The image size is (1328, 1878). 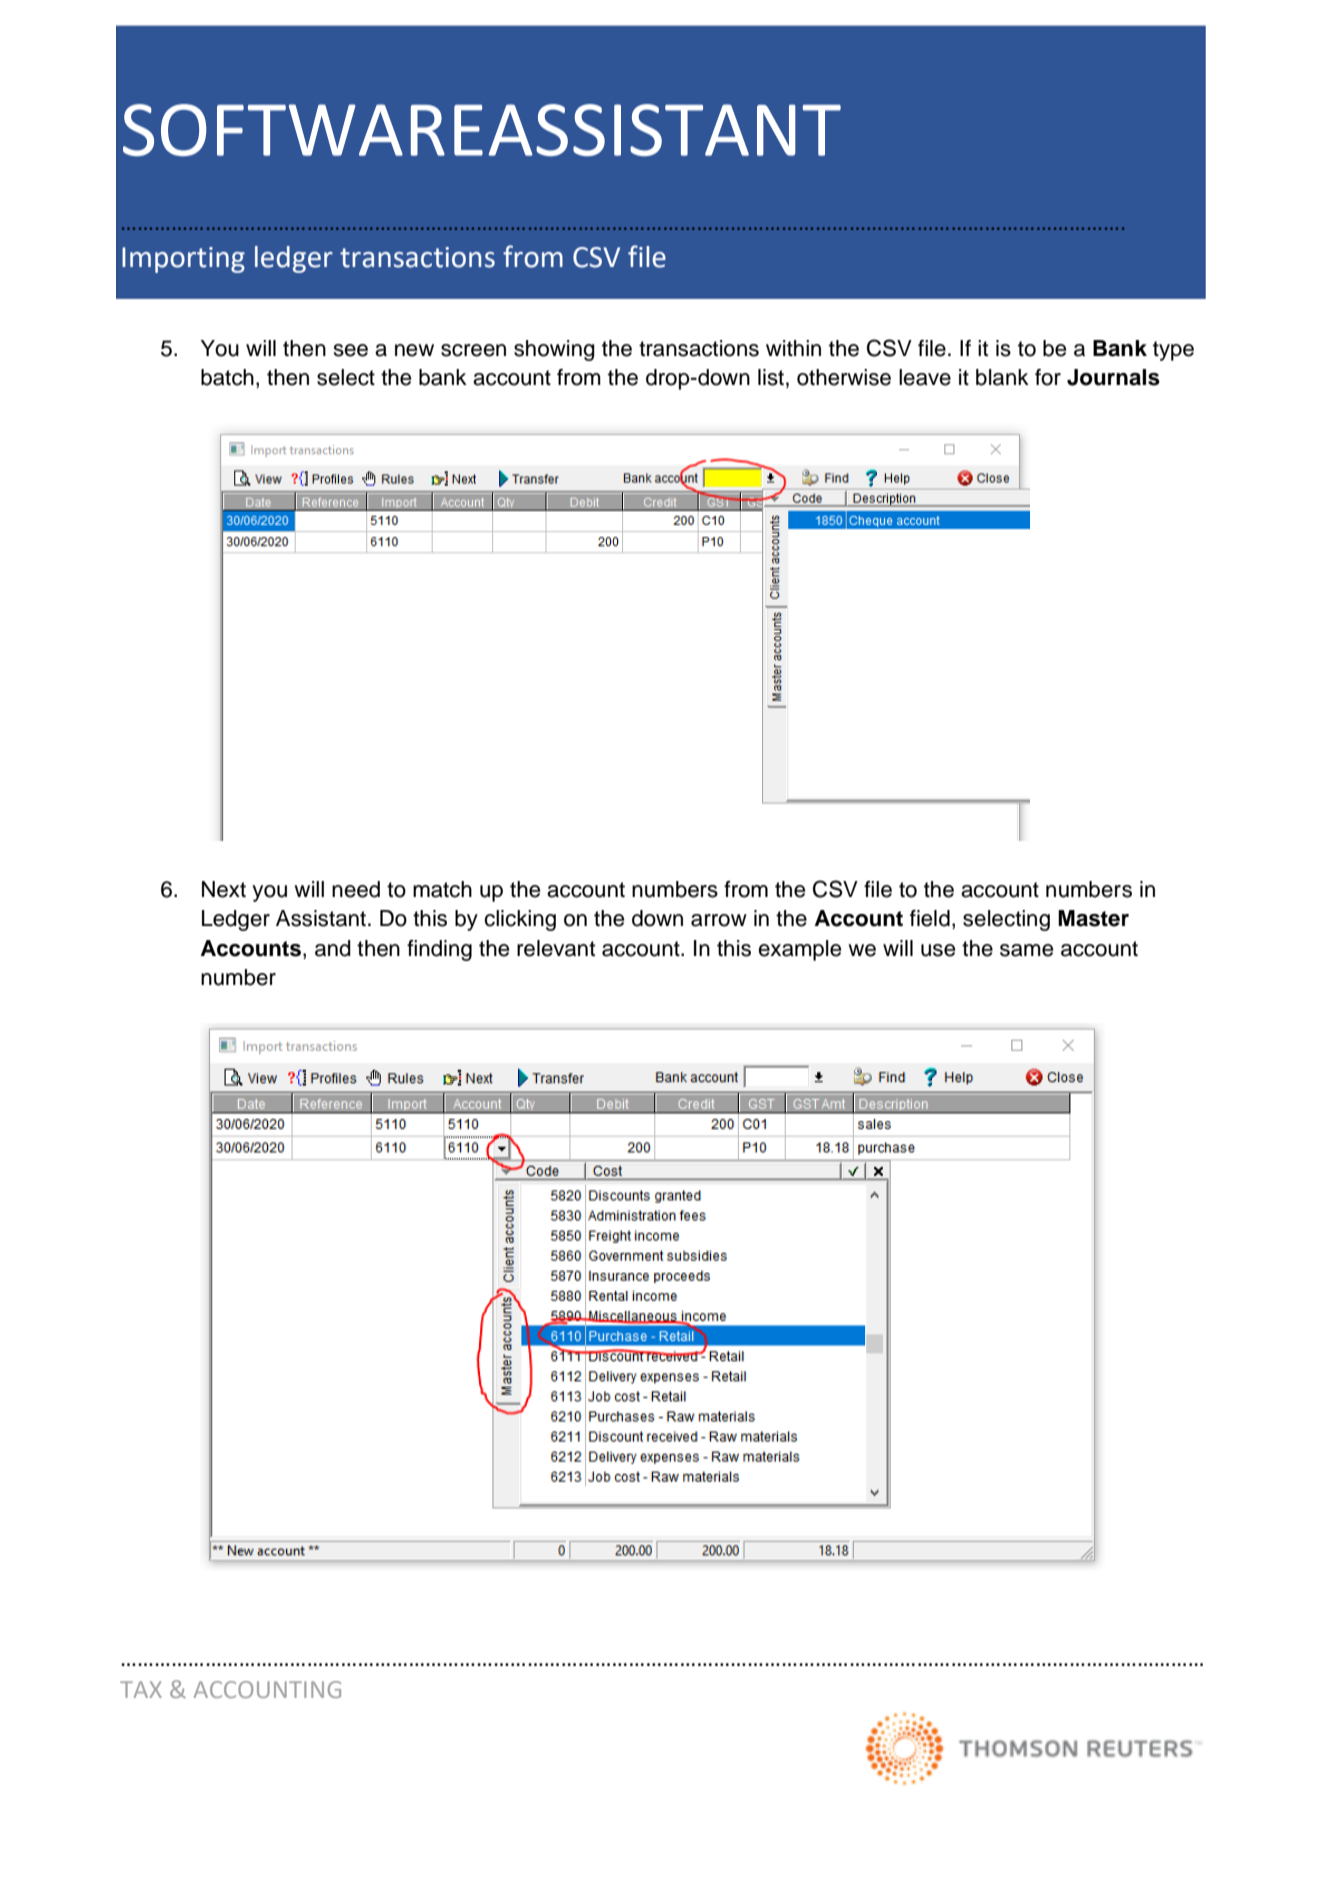 I want to click on list, so click(x=771, y=377).
